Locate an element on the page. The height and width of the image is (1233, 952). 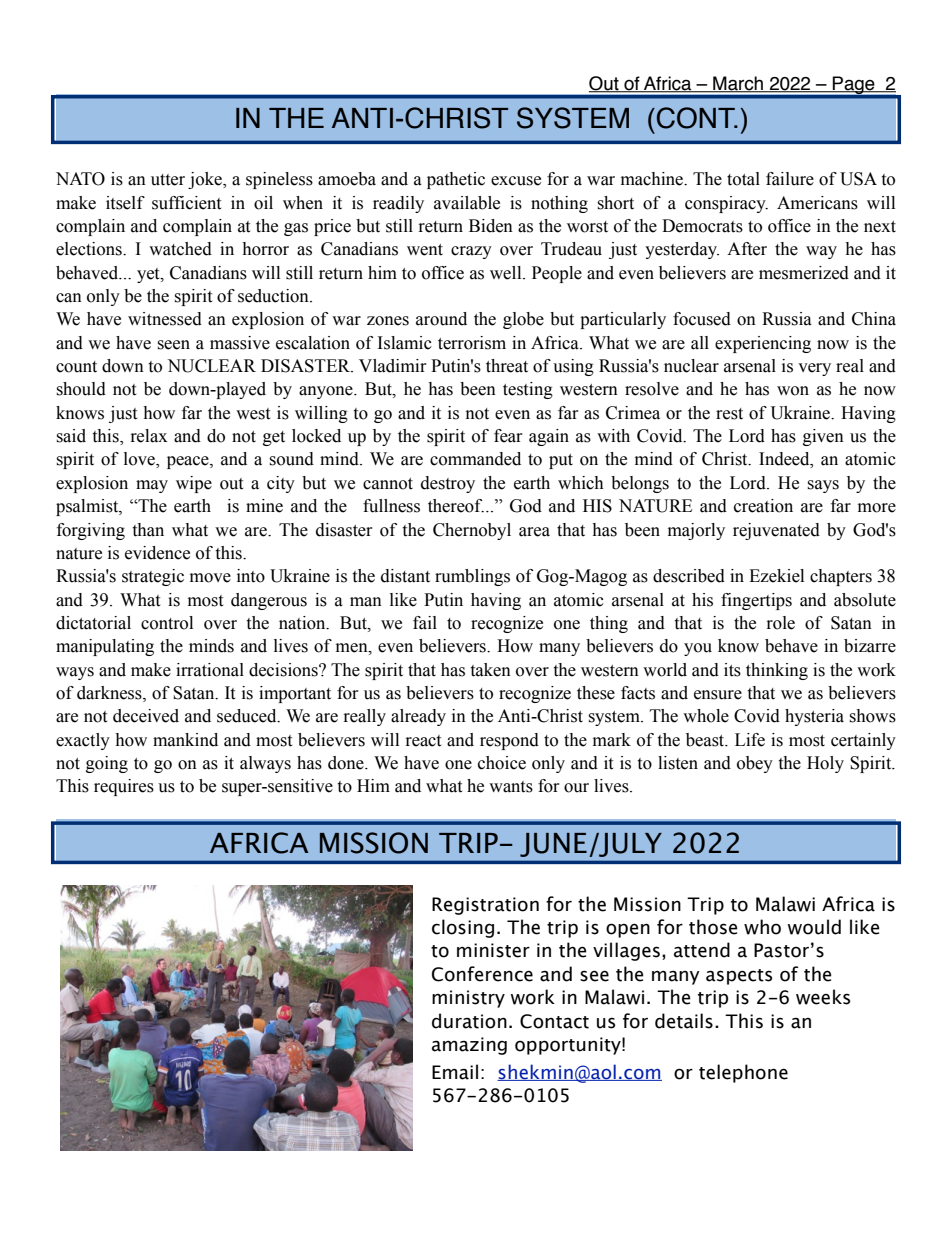
telephone is located at coordinates (743, 1073).
